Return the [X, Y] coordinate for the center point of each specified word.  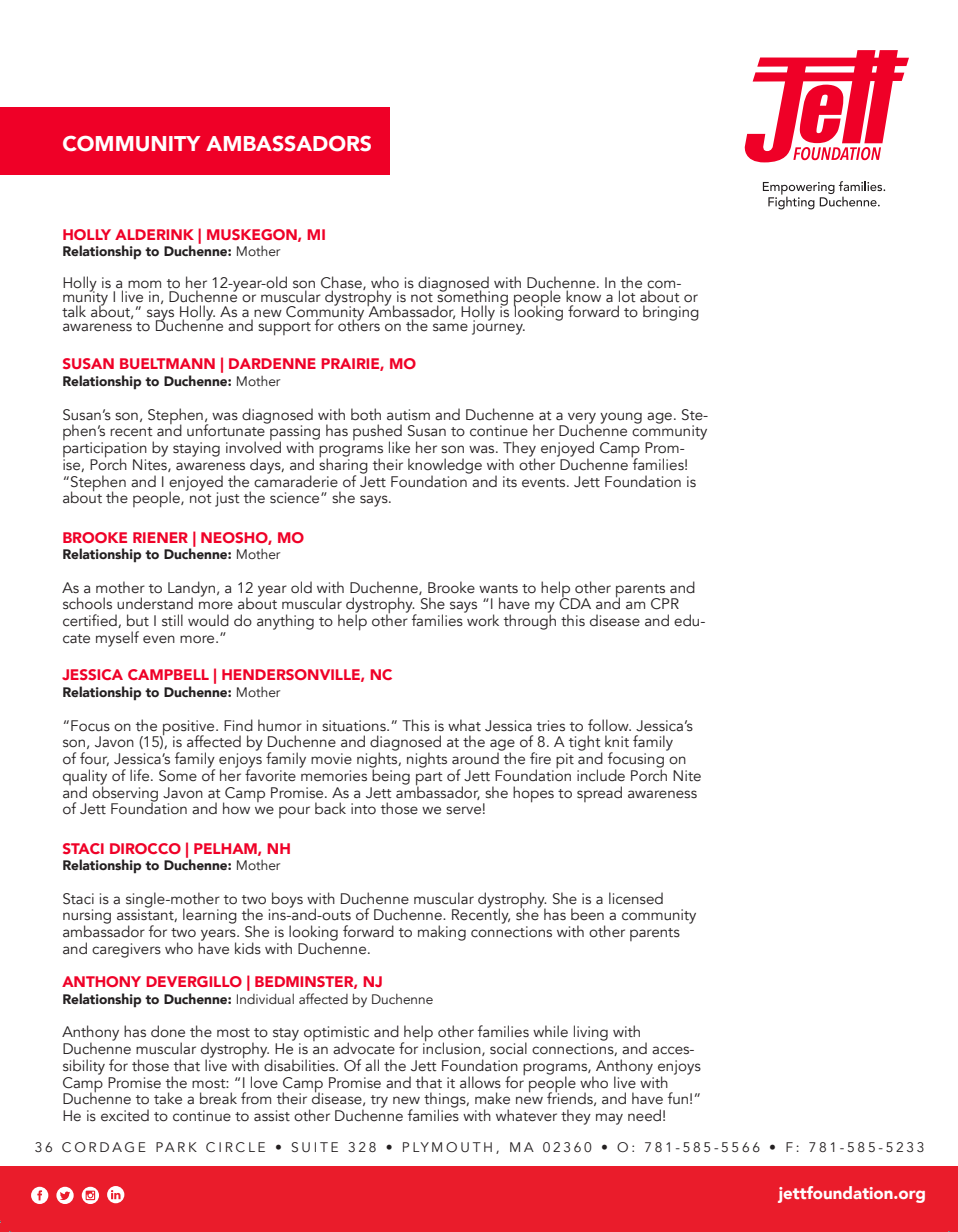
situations [355, 726]
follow [609, 725]
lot [627, 296]
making [442, 933]
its [510, 481]
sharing [343, 466]
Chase [342, 283]
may [609, 1119]
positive [189, 729]
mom [144, 284]
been [587, 914]
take [168, 1098]
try [379, 1101]
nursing [87, 918]
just [227, 499]
